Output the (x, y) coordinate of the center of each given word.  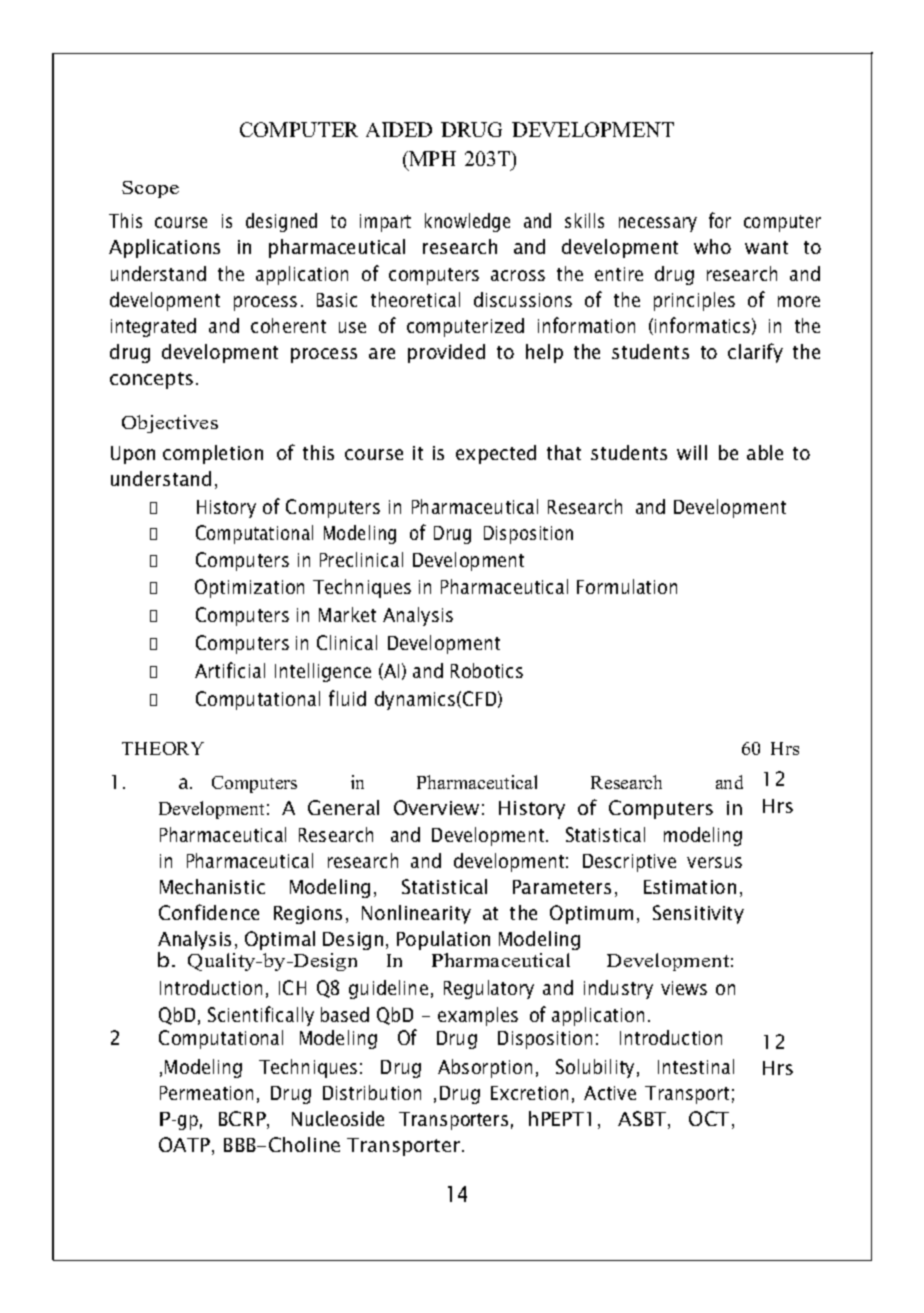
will (692, 452)
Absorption (485, 1068)
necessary (658, 224)
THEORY (163, 748)
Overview (436, 807)
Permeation (206, 1093)
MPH (431, 158)
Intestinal (696, 1066)
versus (714, 862)
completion (213, 454)
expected (496, 454)
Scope (150, 189)
